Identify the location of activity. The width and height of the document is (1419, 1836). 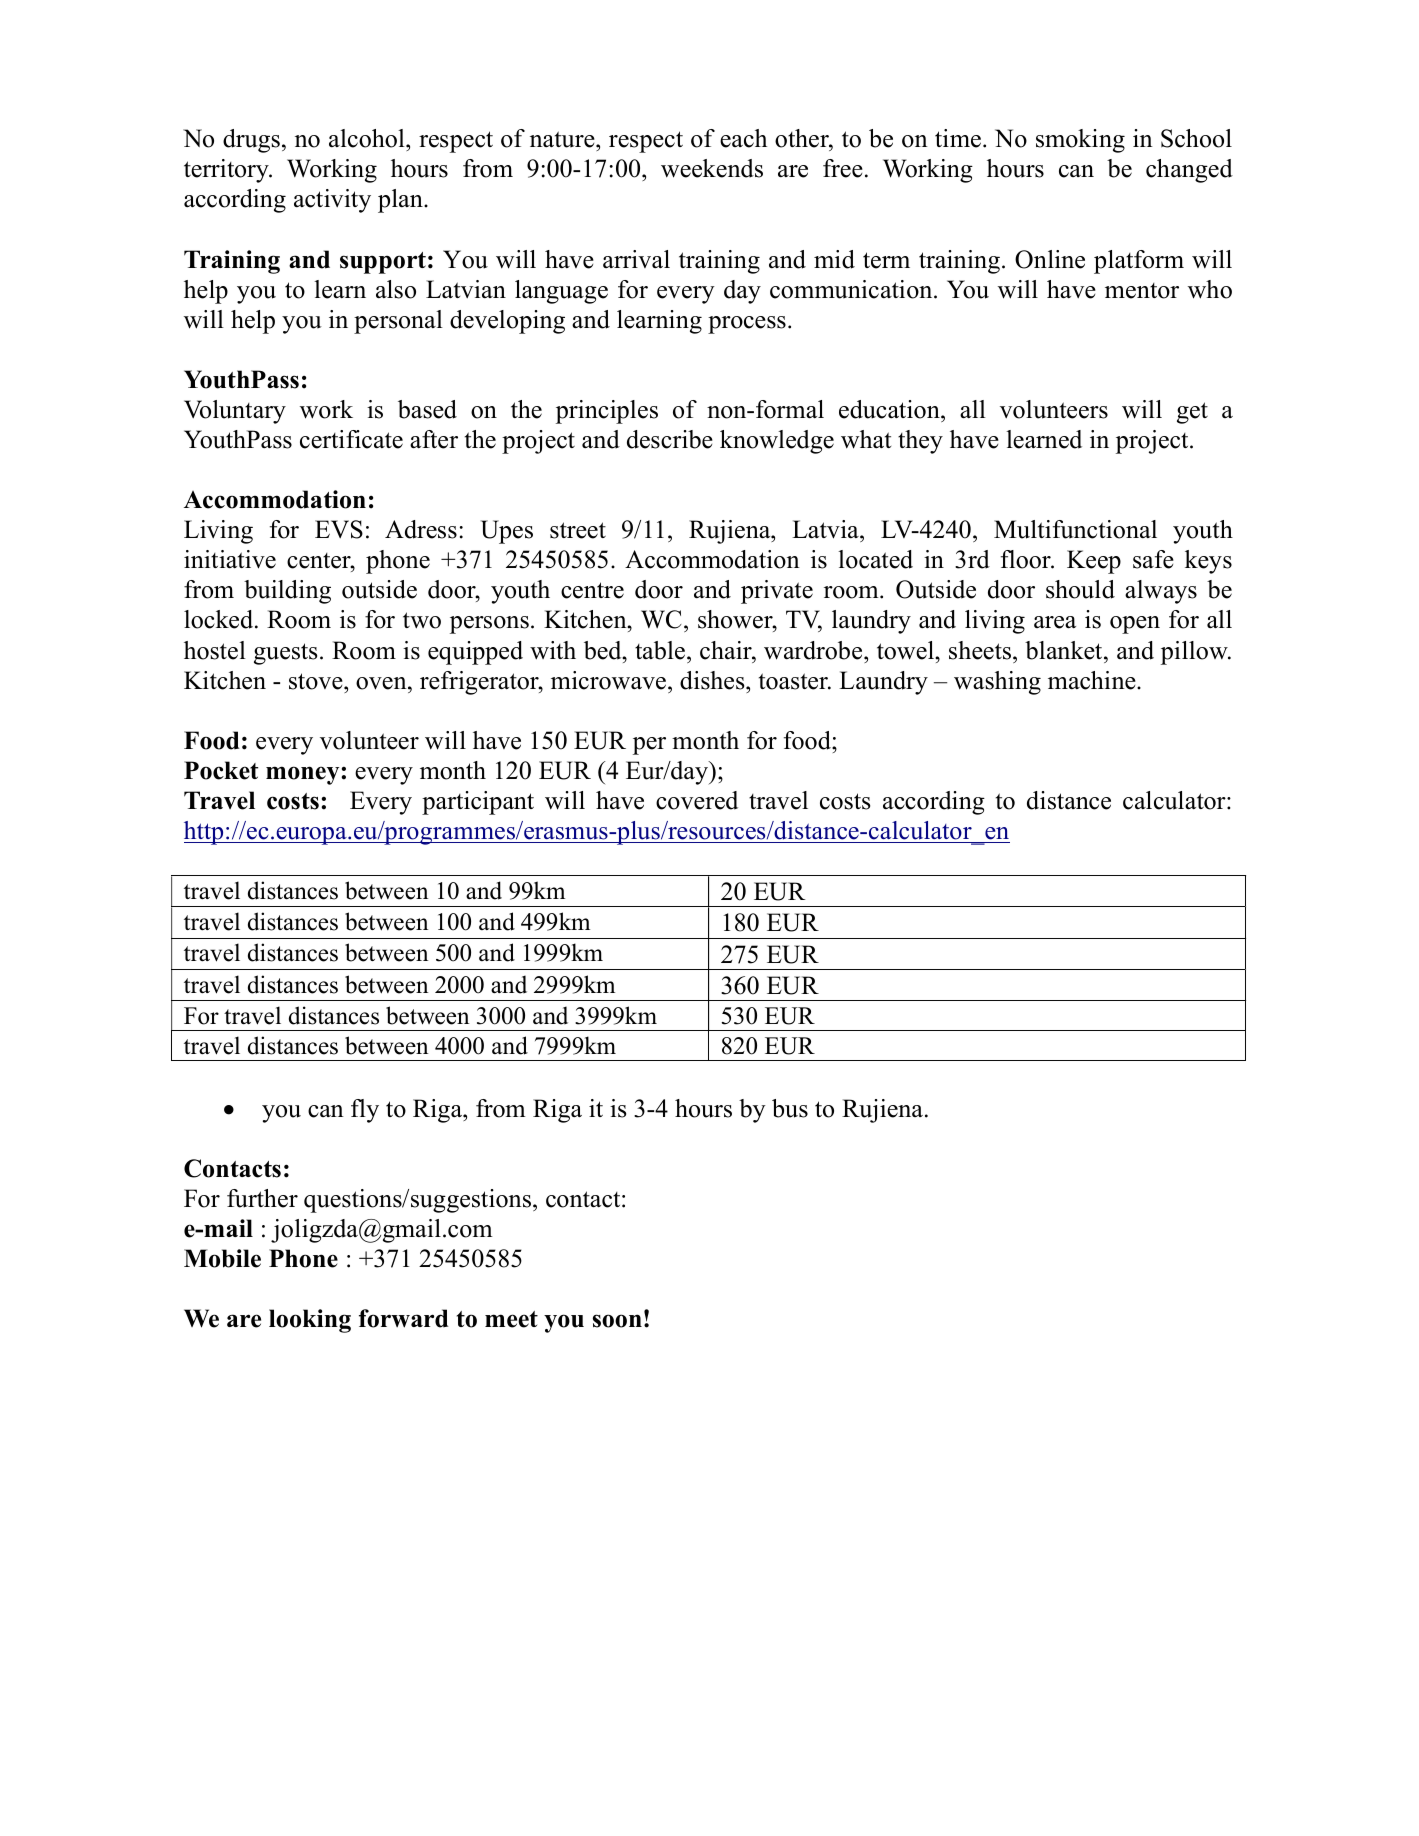
(332, 201).
